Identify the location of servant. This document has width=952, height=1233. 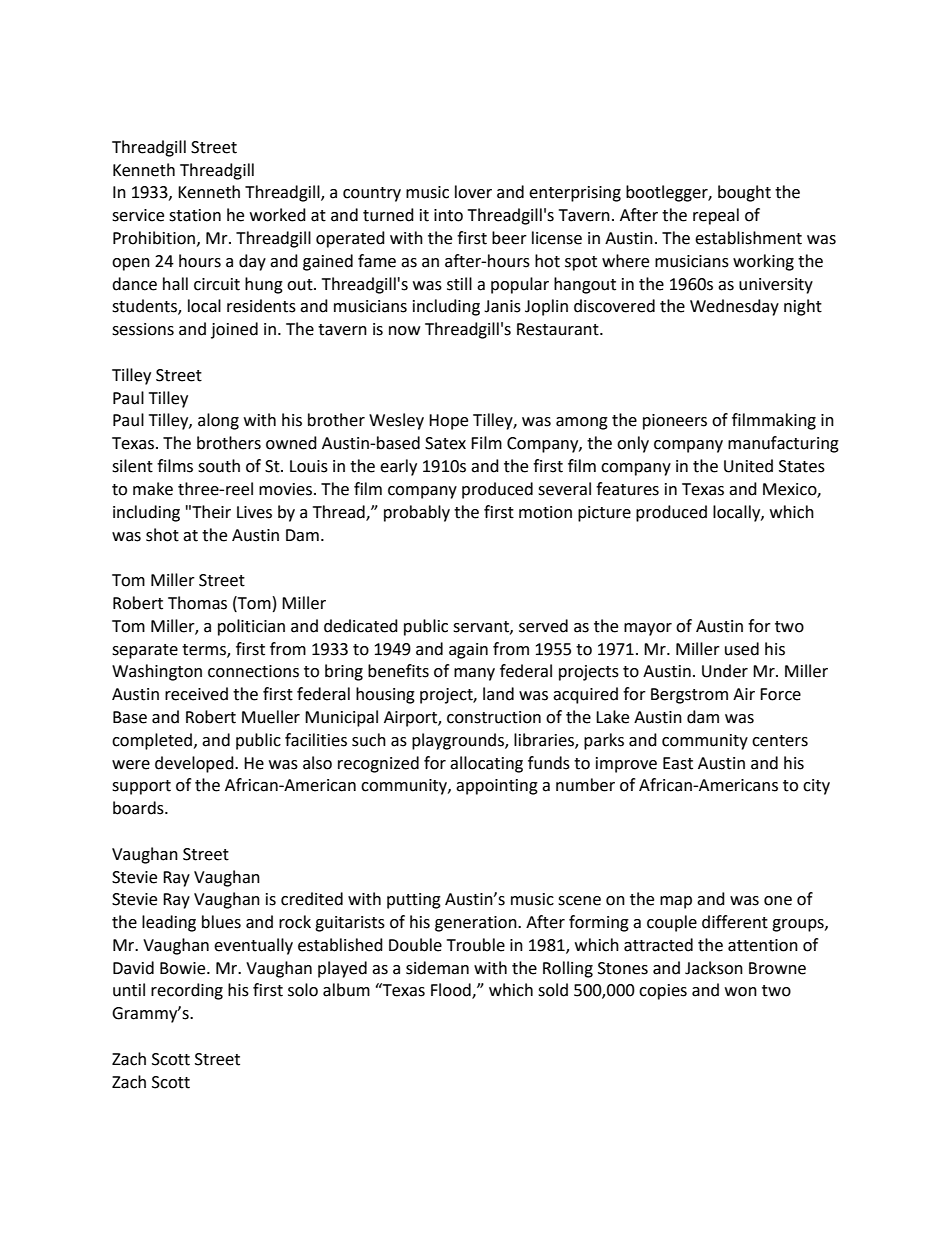
(482, 627).
